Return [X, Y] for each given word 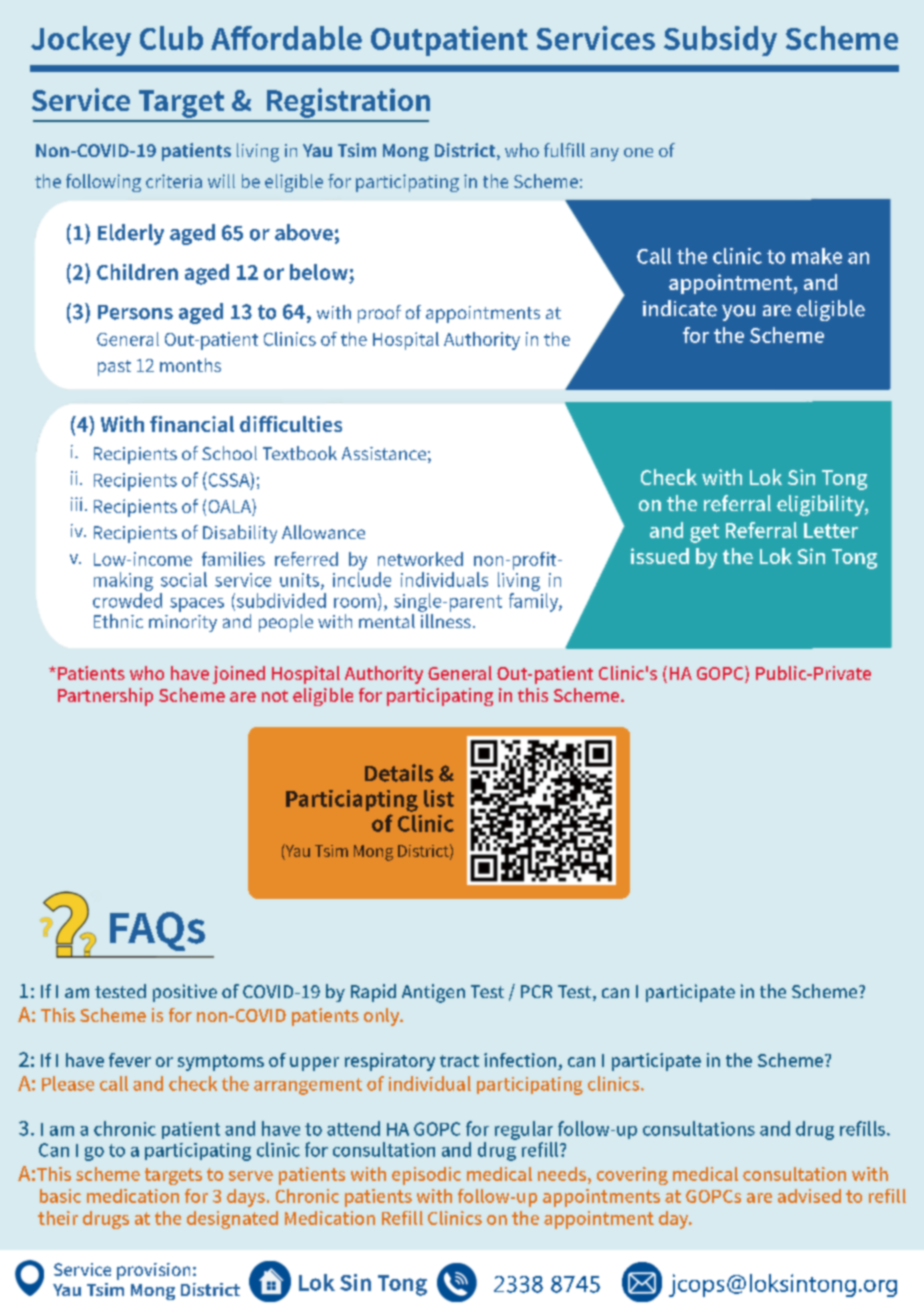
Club [171, 38]
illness [446, 621]
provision [153, 1271]
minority [183, 623]
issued [660, 556]
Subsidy [720, 41]
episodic [426, 1176]
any [605, 154]
